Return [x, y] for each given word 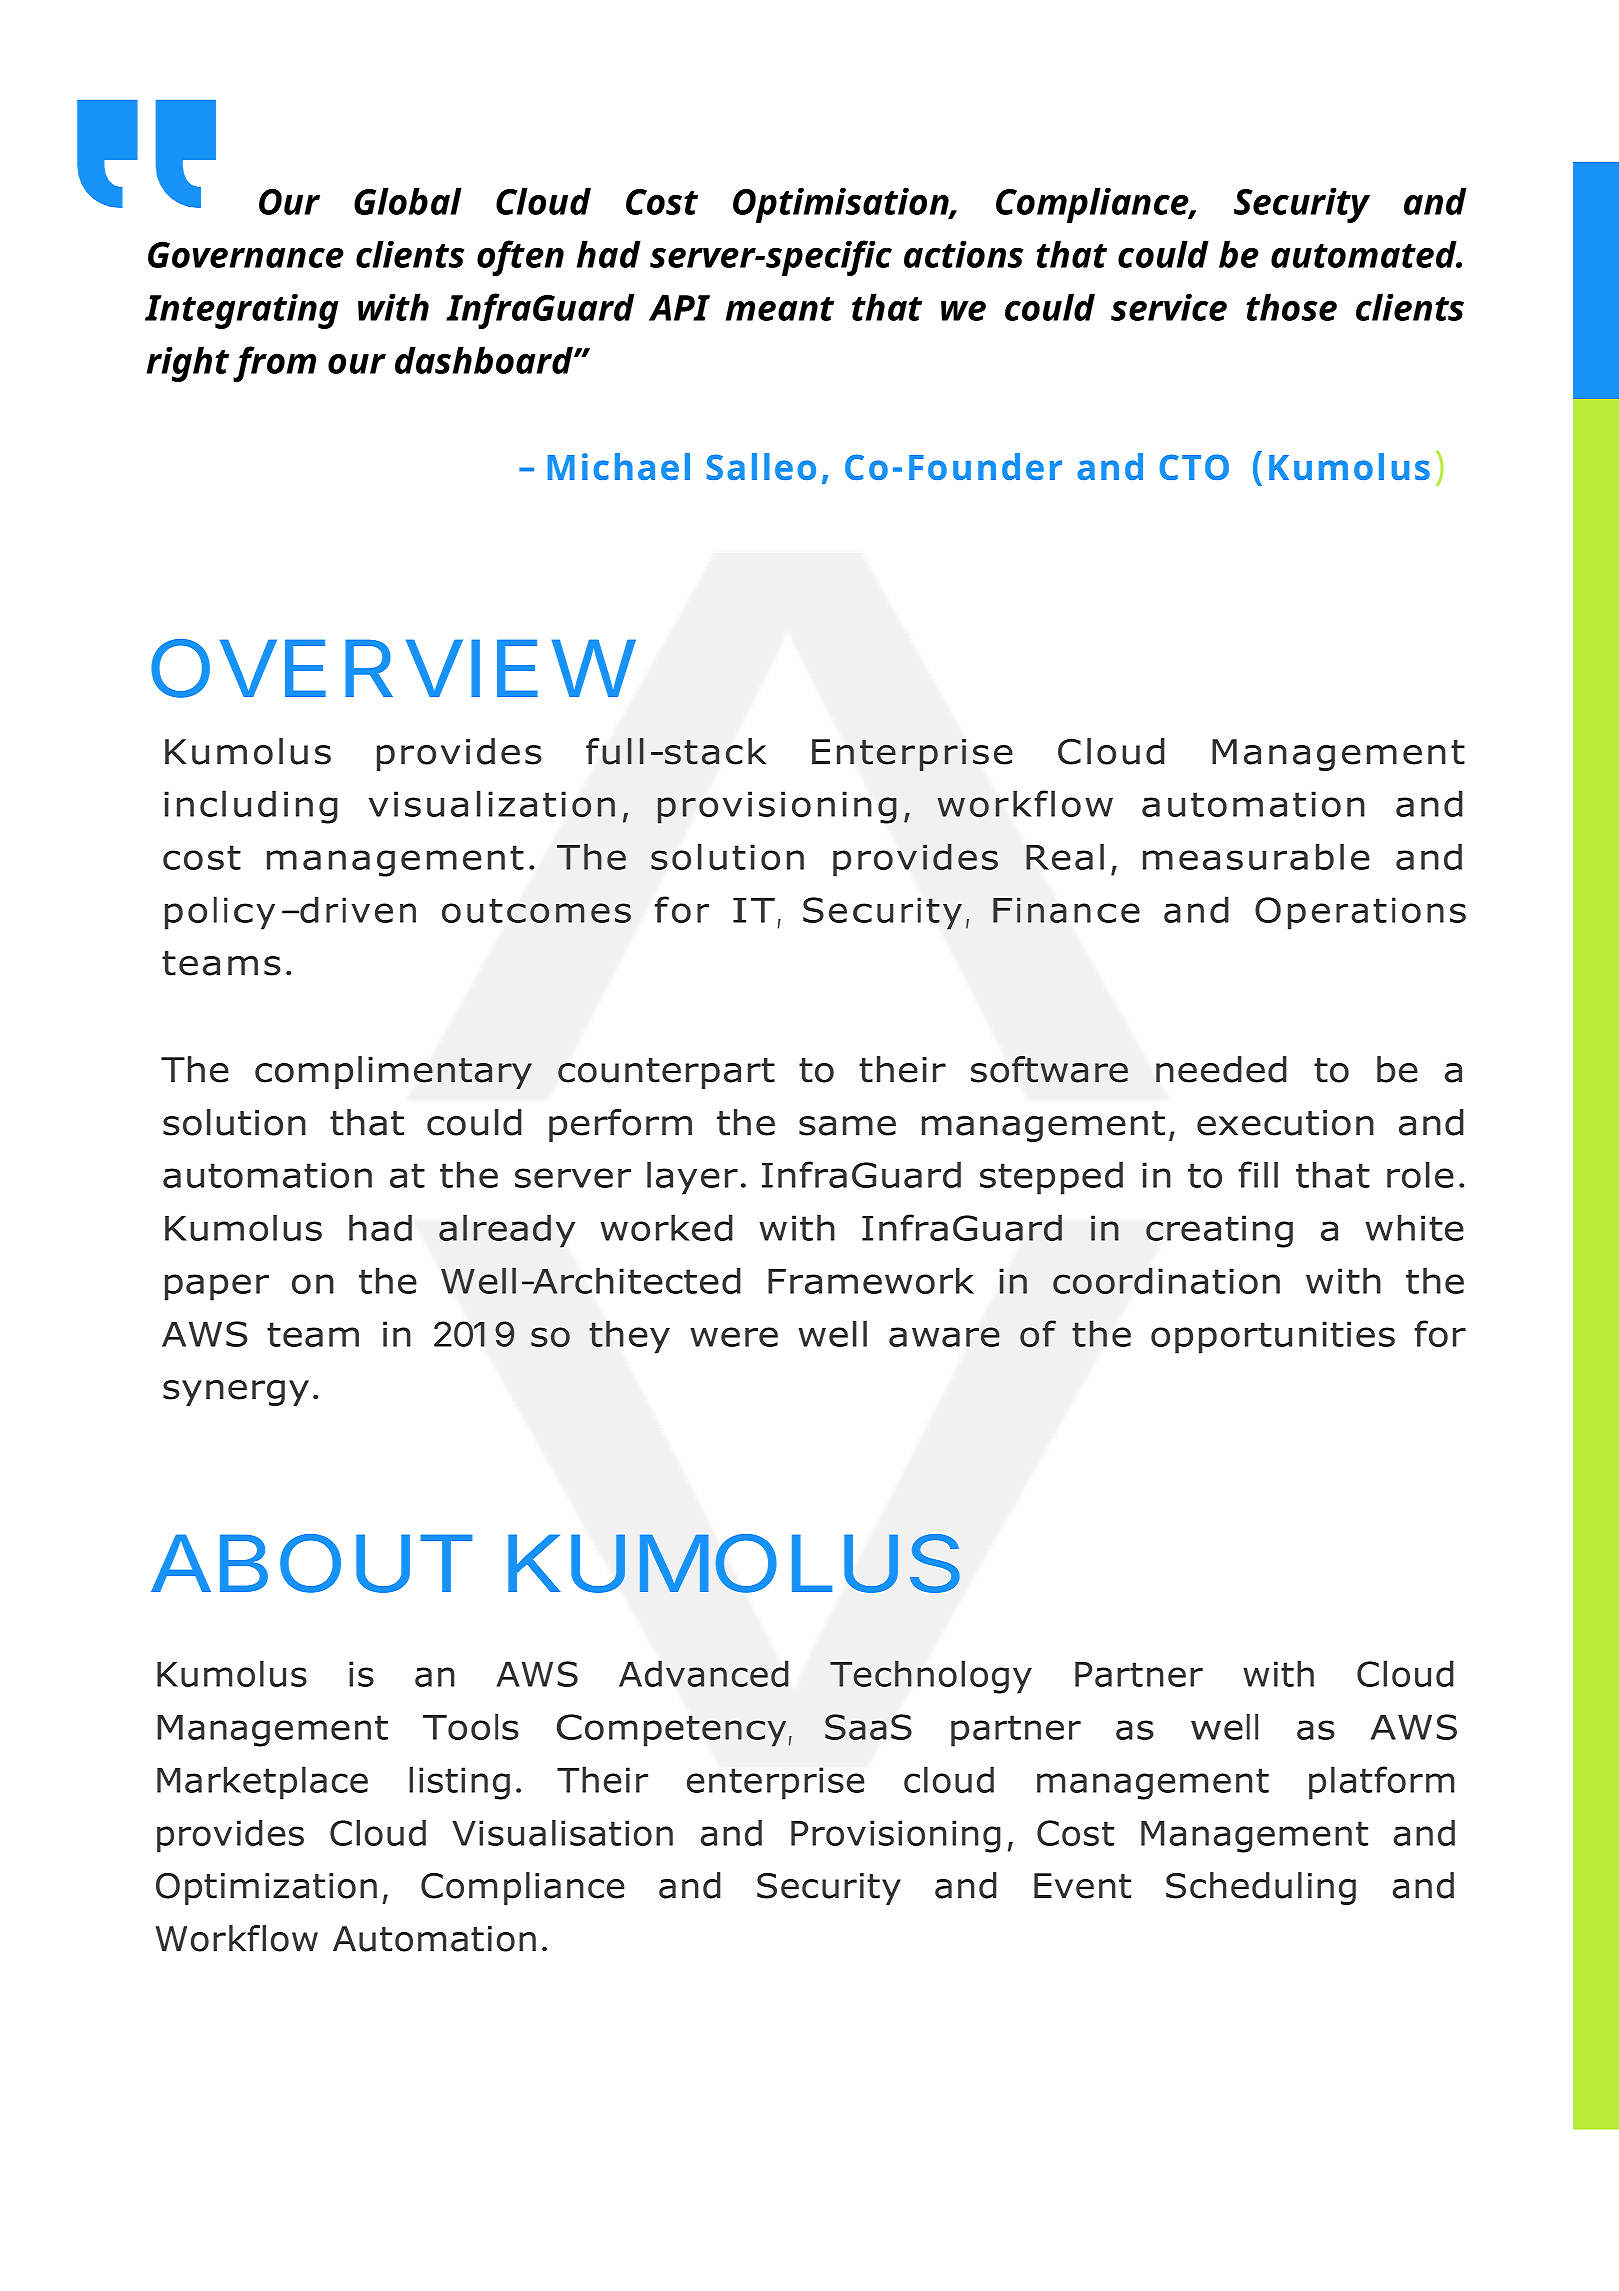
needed [1221, 1069]
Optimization [266, 1889]
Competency [673, 1730]
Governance [246, 255]
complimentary [393, 1072]
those [1291, 307]
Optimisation [842, 205]
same [847, 1126]
